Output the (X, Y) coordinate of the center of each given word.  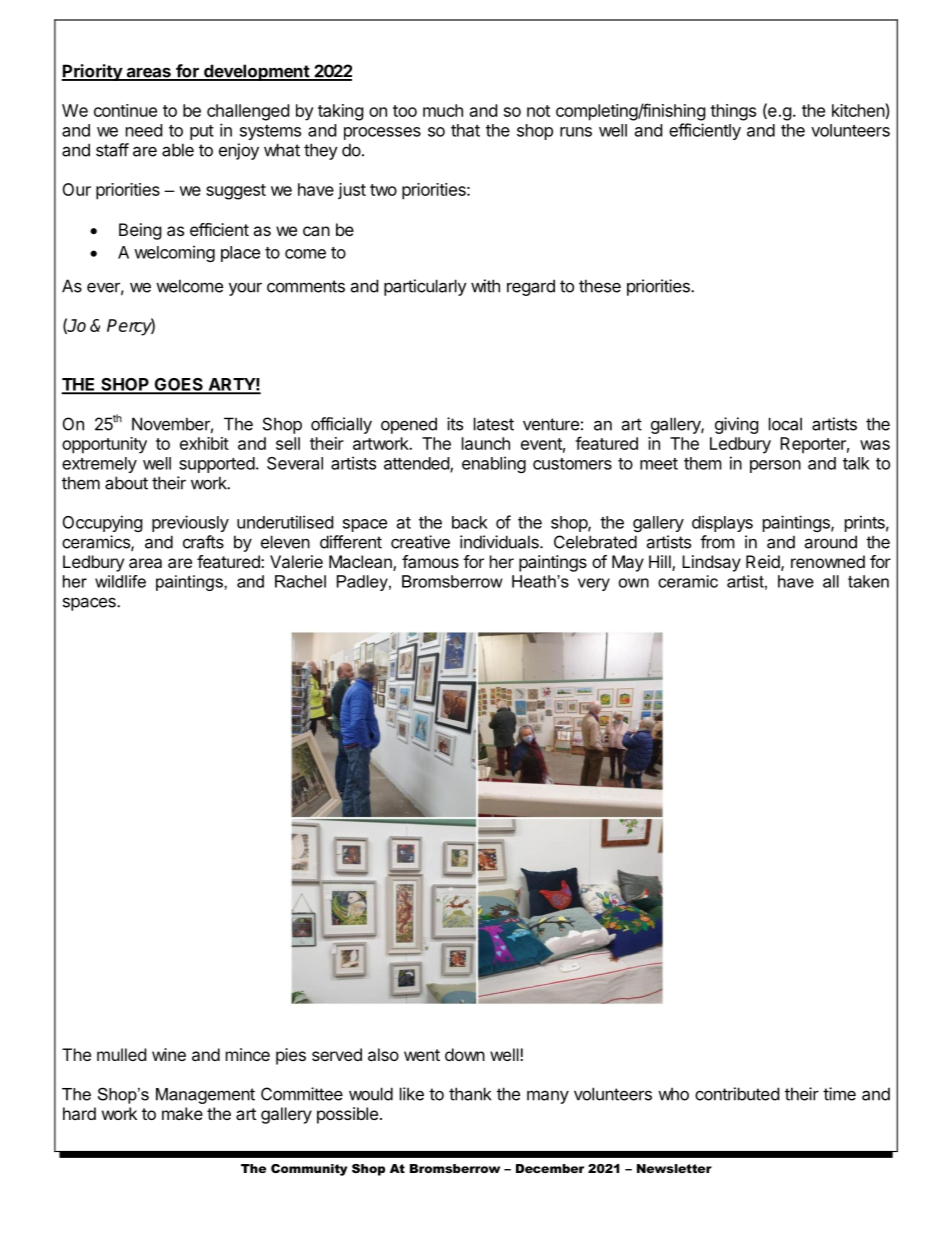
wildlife (120, 581)
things (733, 112)
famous (430, 561)
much (443, 110)
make (182, 1113)
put (202, 132)
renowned (828, 561)
